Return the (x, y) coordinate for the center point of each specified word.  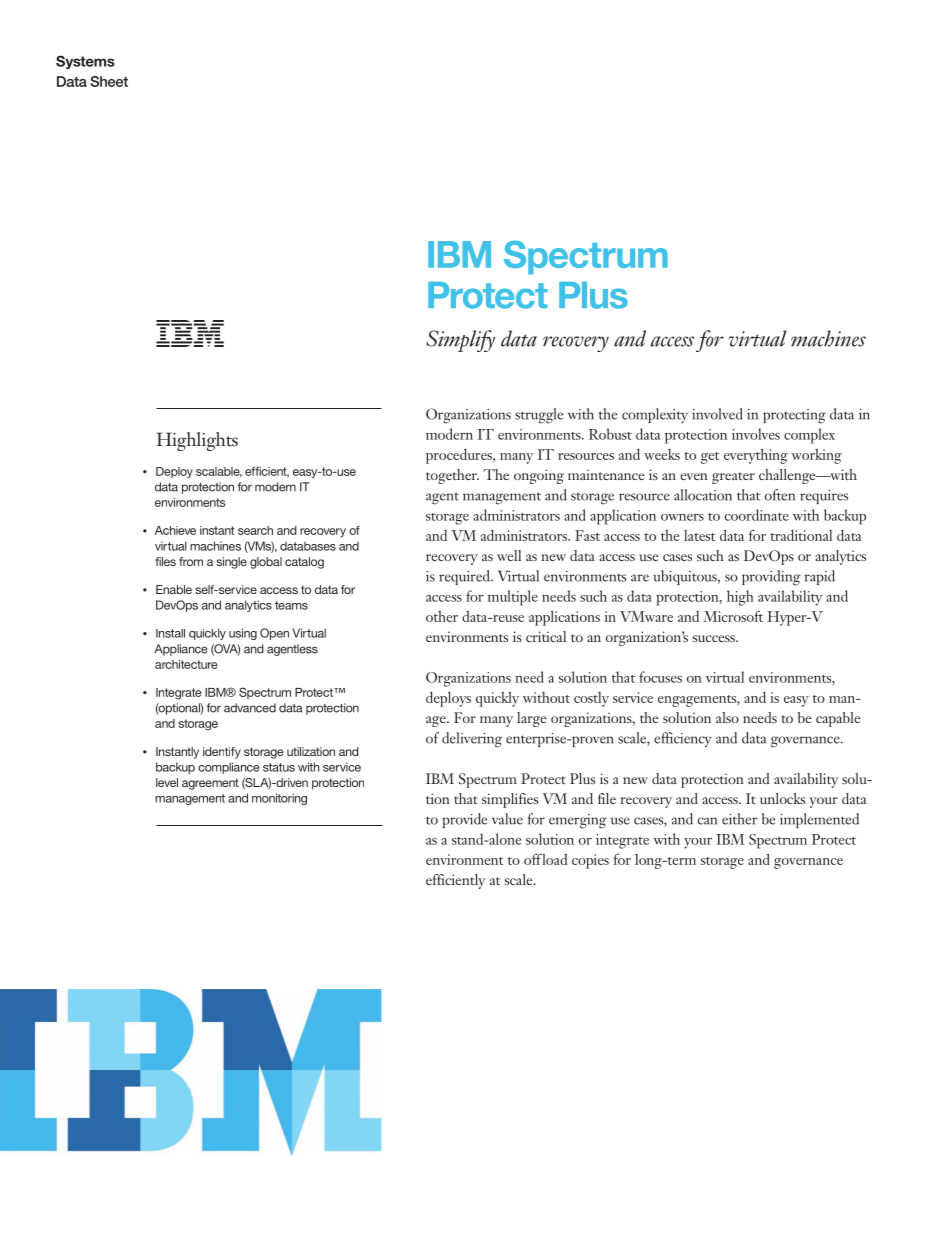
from (191, 561)
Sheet (109, 81)
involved (717, 414)
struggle (539, 416)
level (167, 782)
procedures (460, 456)
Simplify (460, 341)
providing (771, 578)
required (465, 577)
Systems (85, 62)
